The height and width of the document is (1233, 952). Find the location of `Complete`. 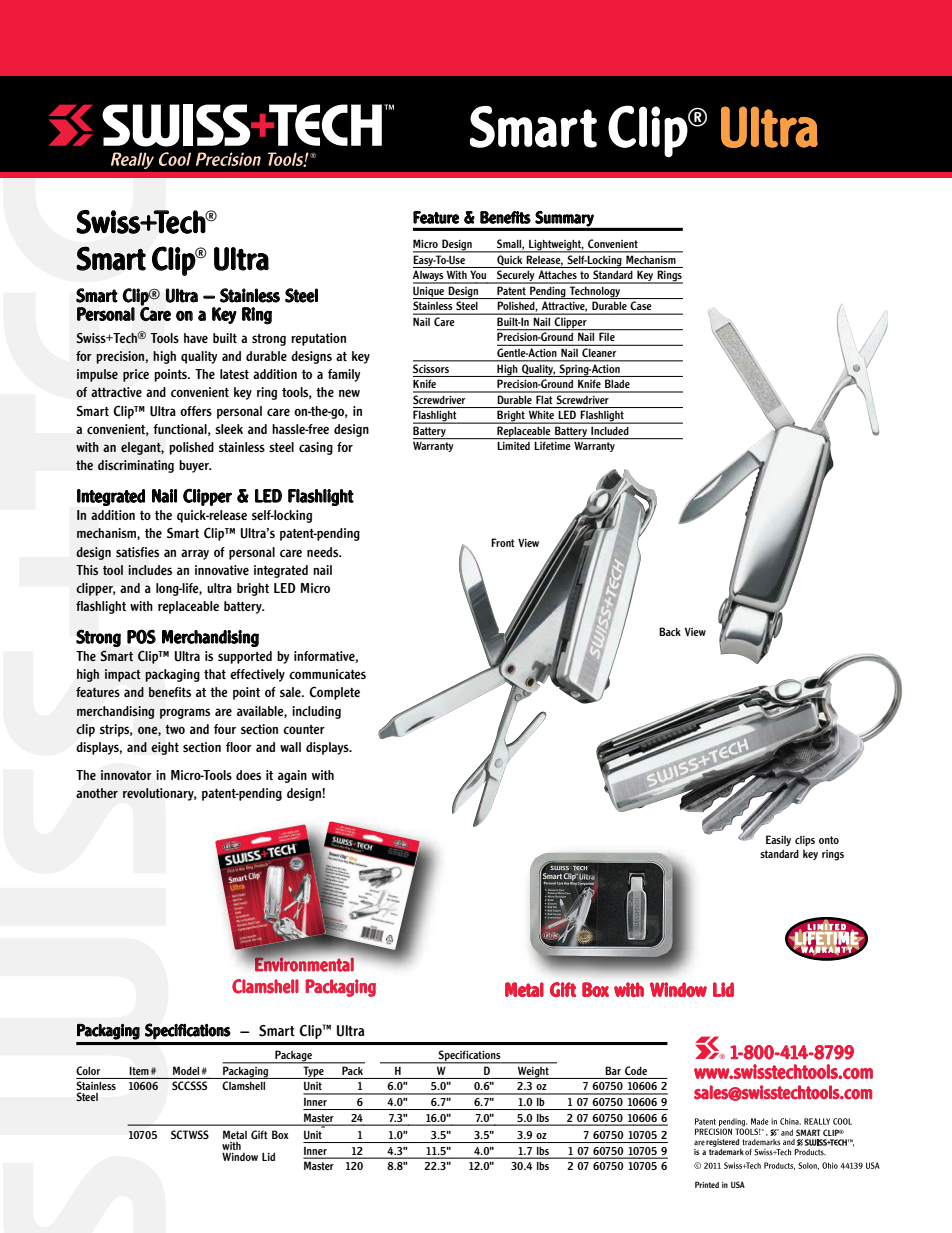

Complete is located at coordinates (334, 693).
